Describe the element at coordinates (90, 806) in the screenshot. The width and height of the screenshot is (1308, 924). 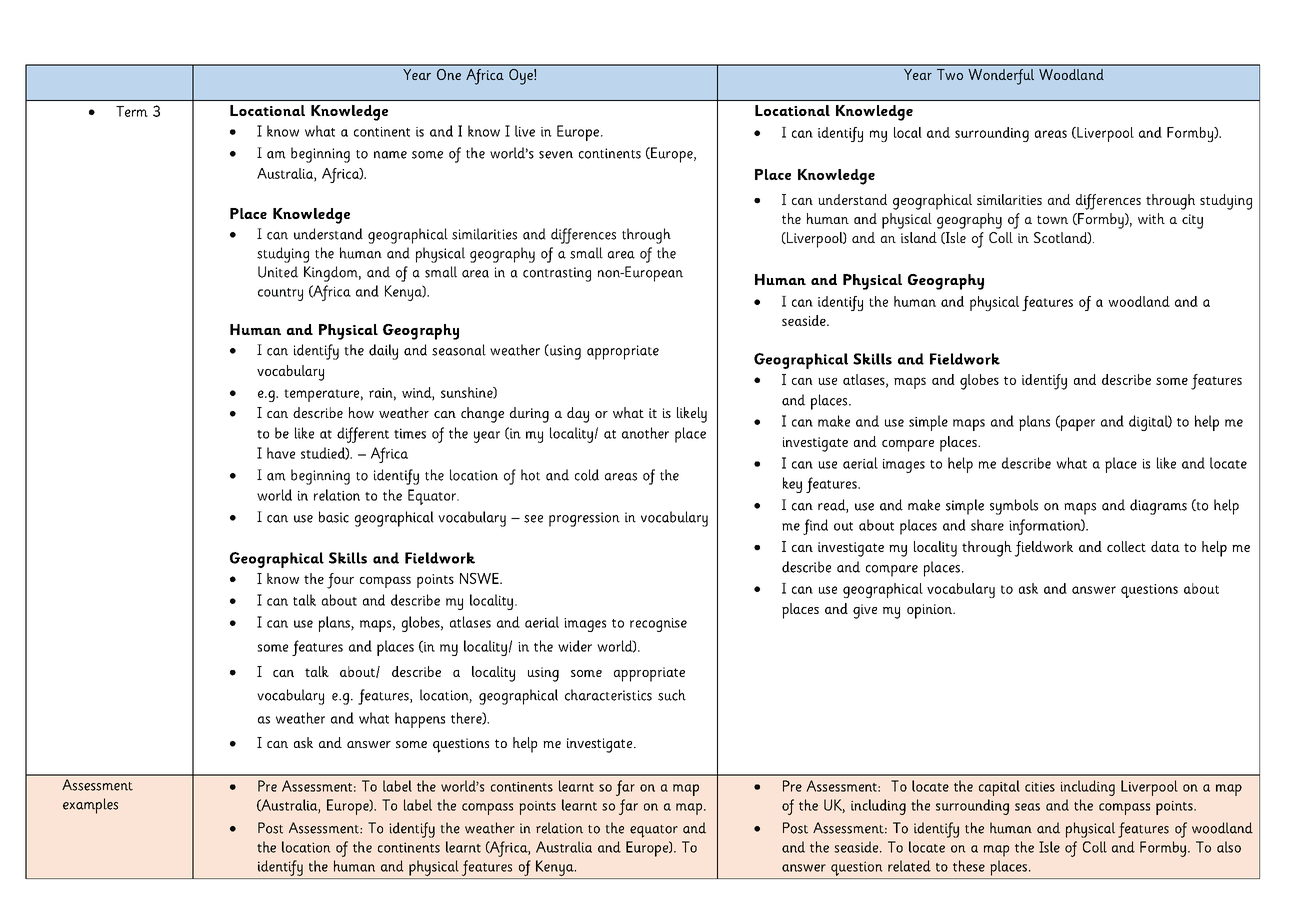
I see `examples` at that location.
